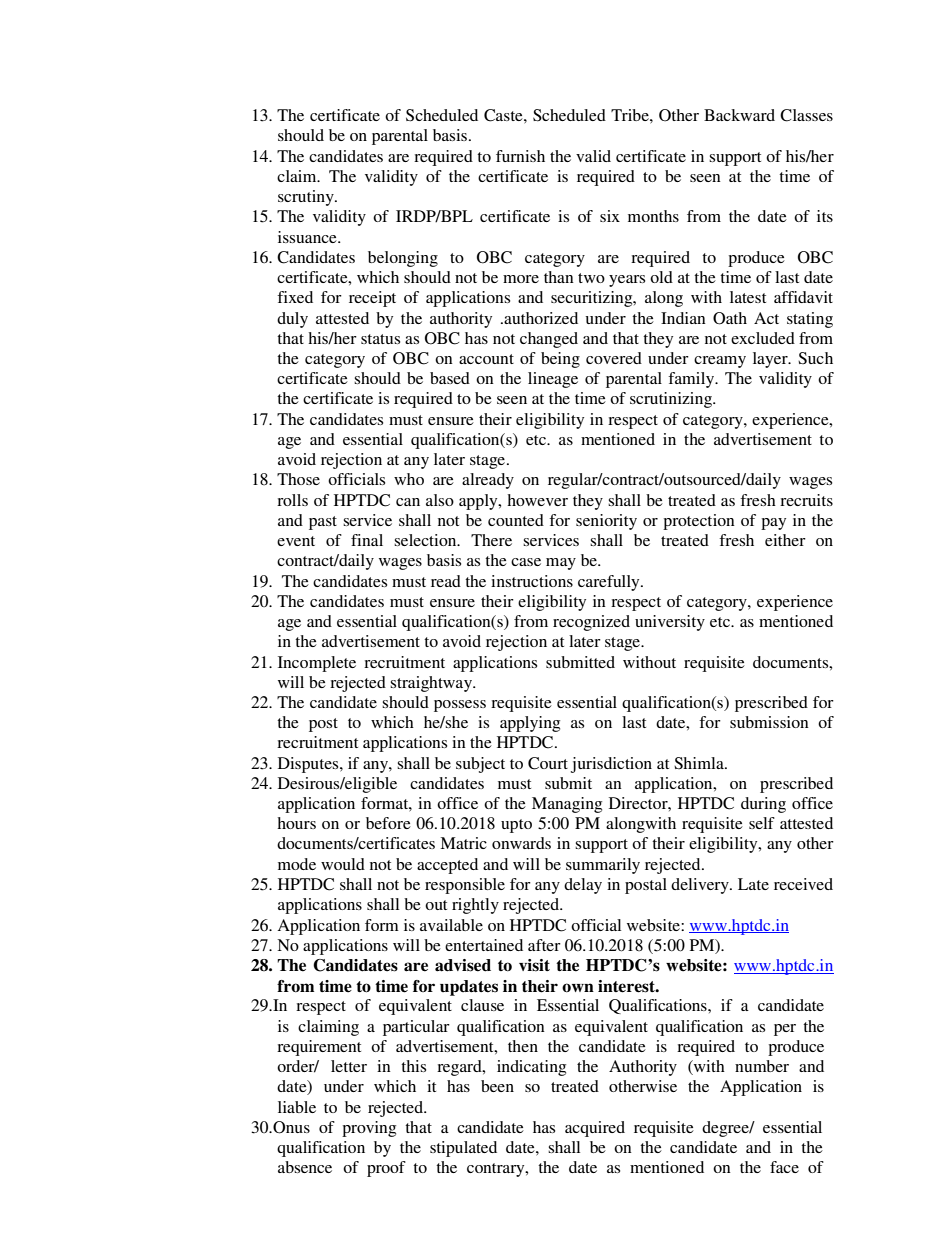 This screenshot has width=952, height=1233. What do you see at coordinates (369, 1129) in the screenshot?
I see `proving` at bounding box center [369, 1129].
